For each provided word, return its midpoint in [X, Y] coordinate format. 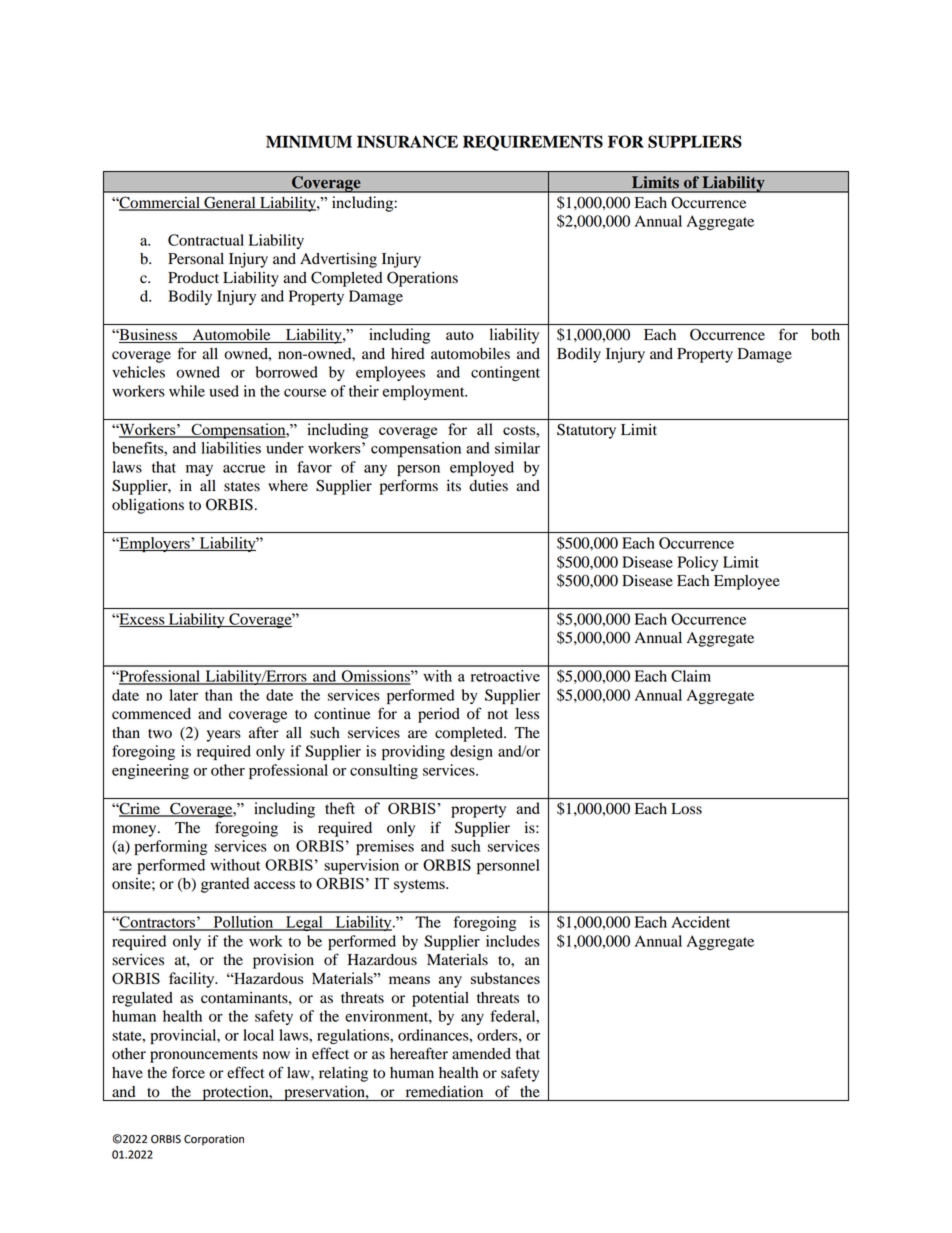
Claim [691, 676]
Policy [697, 563]
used [224, 391]
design [471, 752]
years [224, 736]
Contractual [206, 240]
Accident [700, 922]
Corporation [214, 1140]
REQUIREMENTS [533, 143]
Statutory [586, 431]
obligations [148, 506]
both [825, 335]
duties [488, 486]
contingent [505, 373]
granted [225, 885]
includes [513, 941]
